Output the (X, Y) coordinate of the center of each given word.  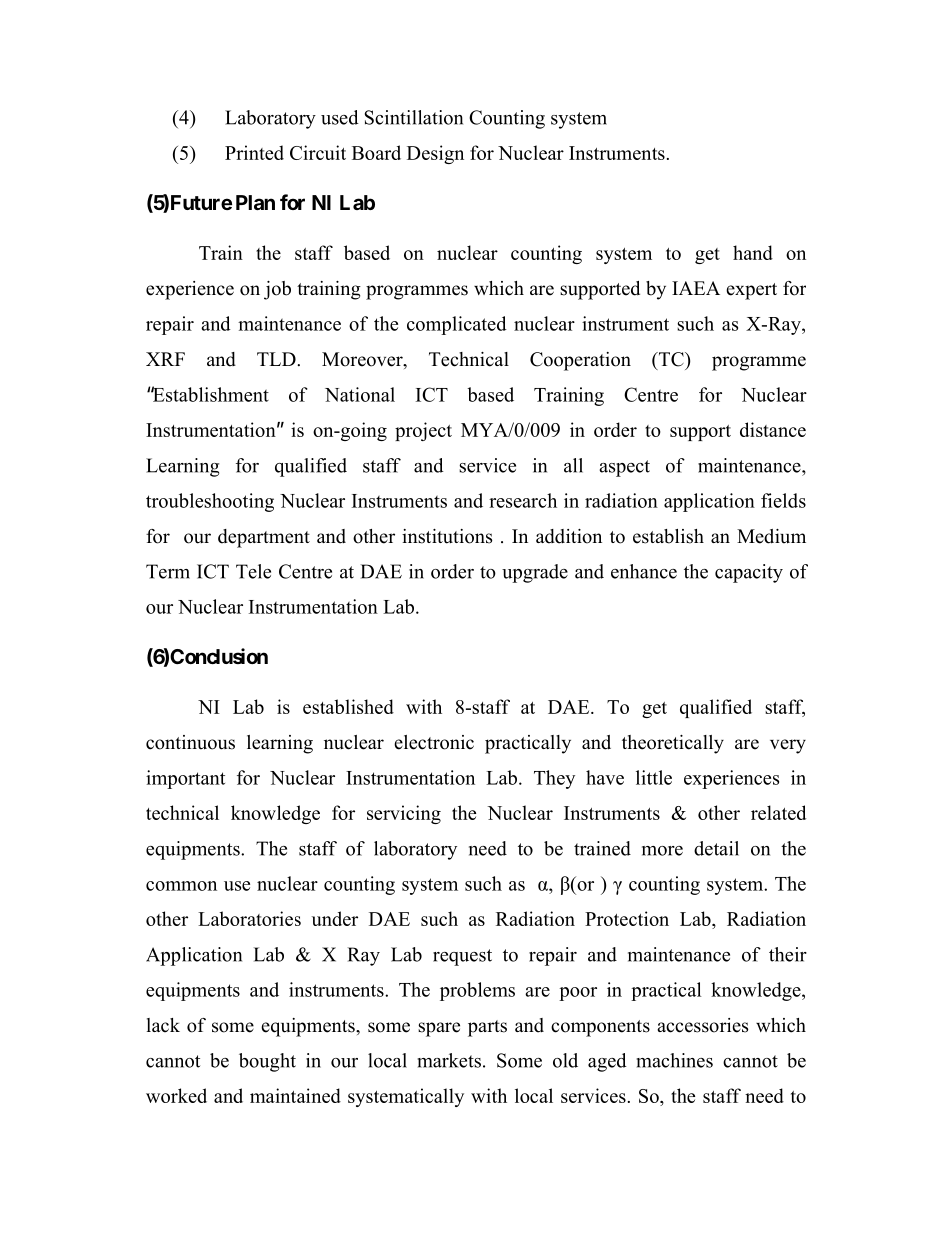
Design (435, 154)
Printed (254, 152)
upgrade (535, 573)
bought (267, 1062)
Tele (253, 571)
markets (449, 1060)
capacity (749, 573)
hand (753, 252)
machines (675, 1060)
